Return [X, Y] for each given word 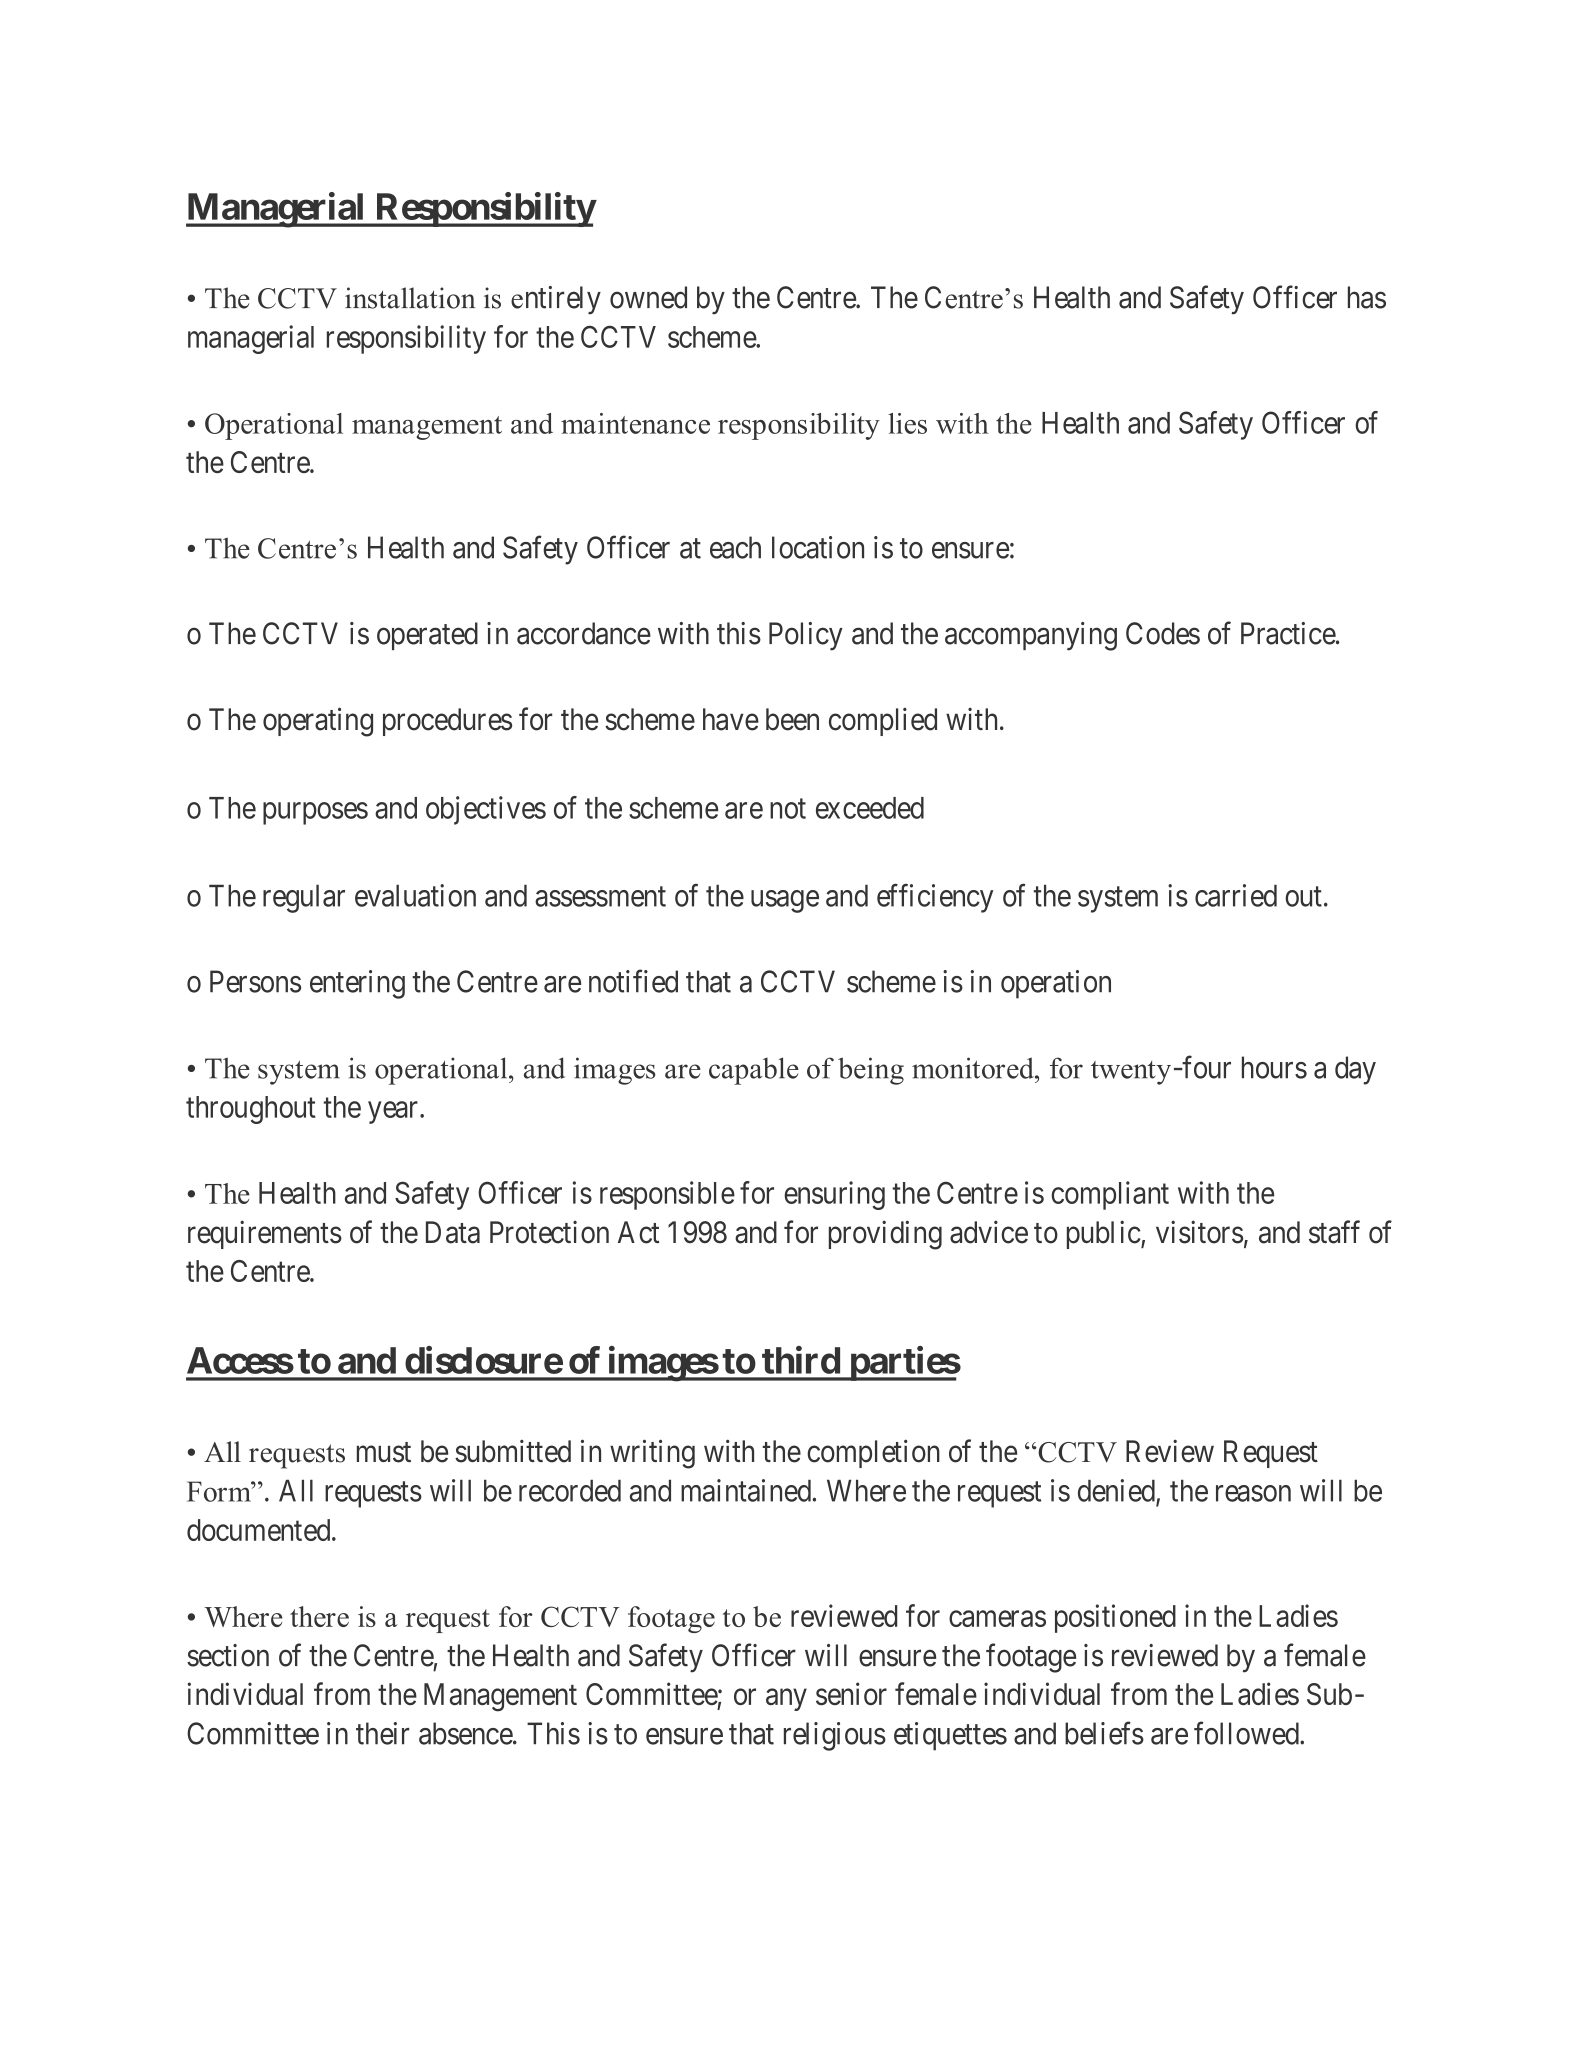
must [384, 1452]
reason [1253, 1493]
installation [410, 298]
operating [318, 722]
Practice [1289, 633]
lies [907, 423]
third [801, 1360]
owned [648, 297]
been [792, 719]
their [382, 1733]
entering [357, 984]
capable [754, 1071]
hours [1274, 1067]
